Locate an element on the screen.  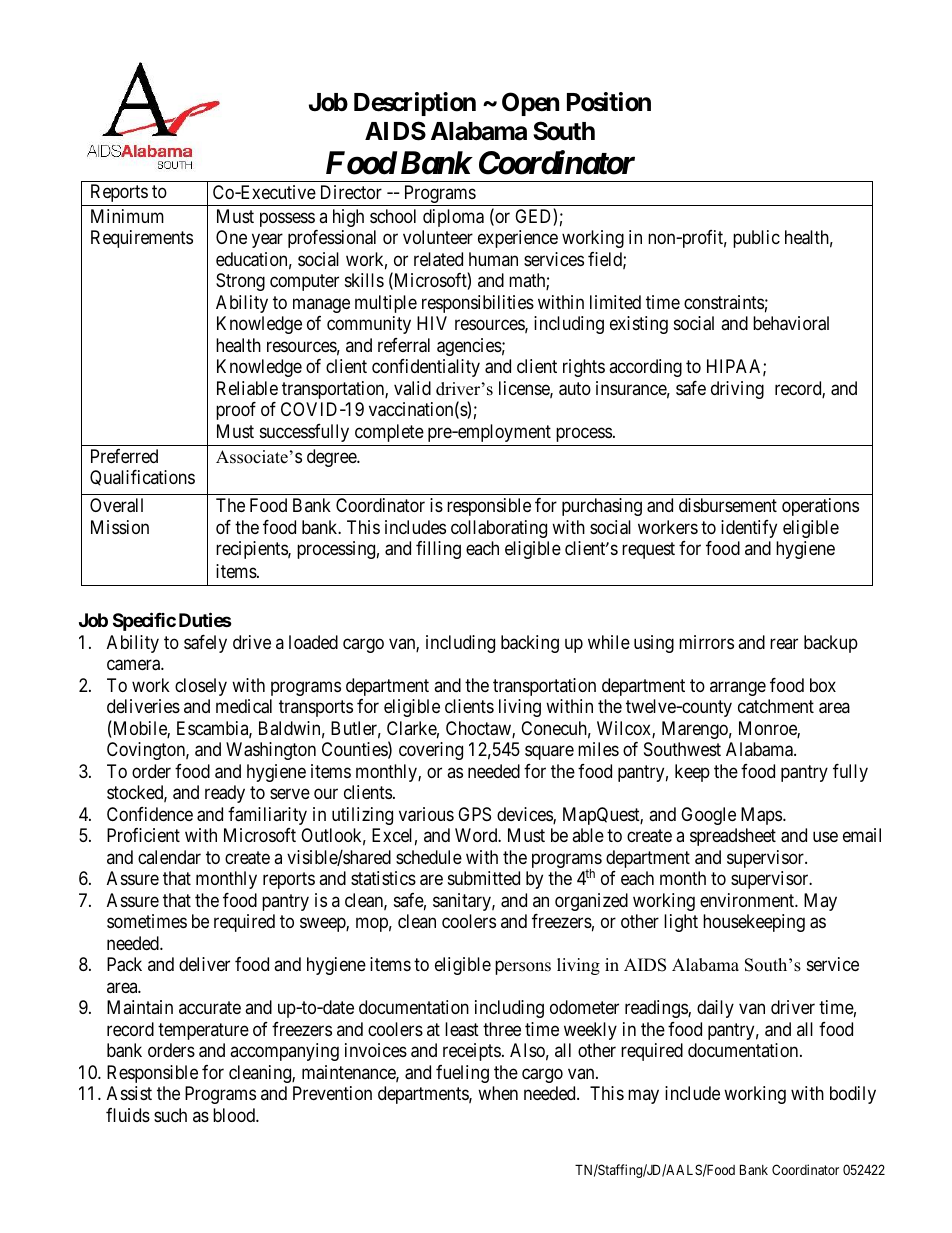
bodily is located at coordinates (853, 1095).
